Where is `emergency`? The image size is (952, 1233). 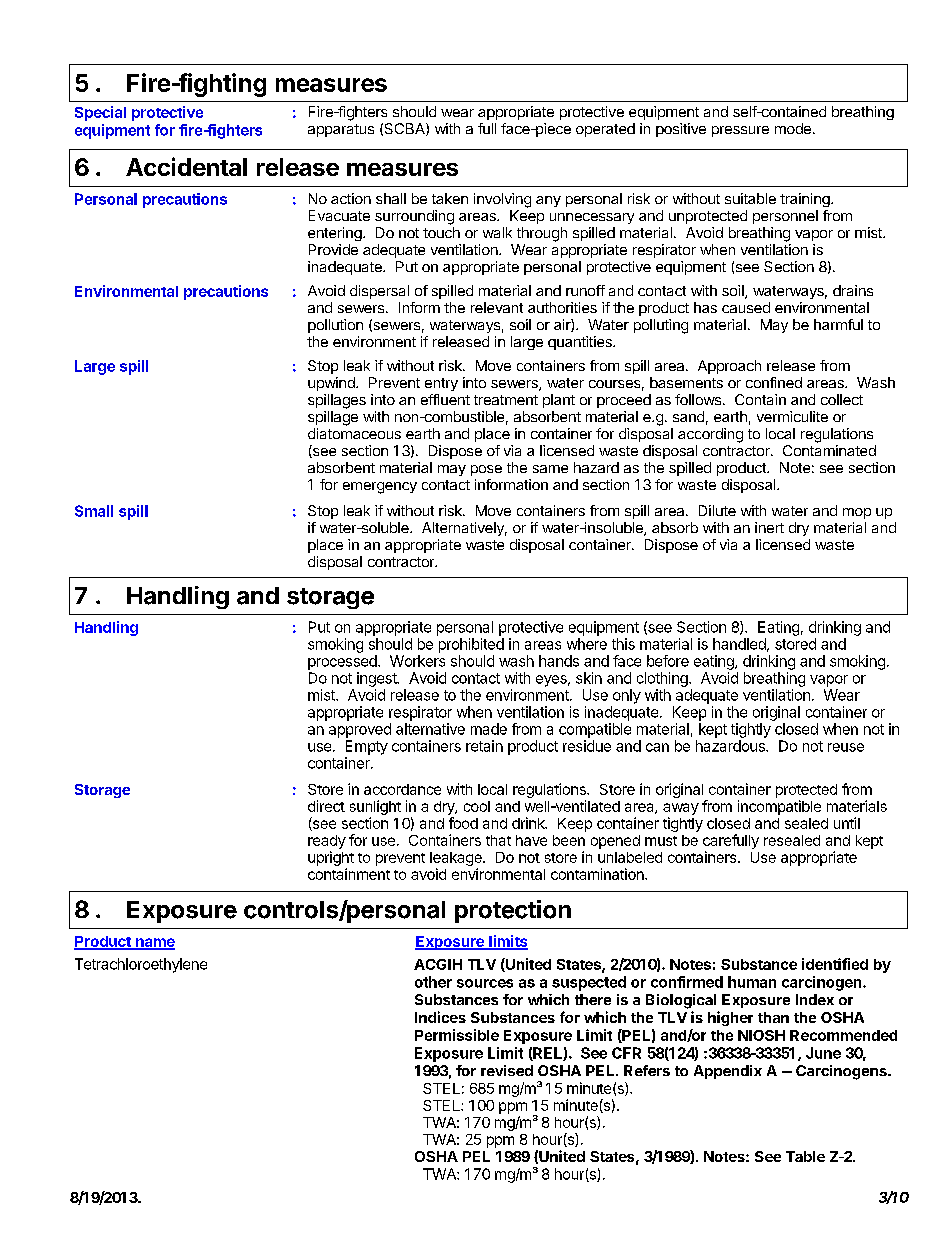 emergency is located at coordinates (380, 488).
